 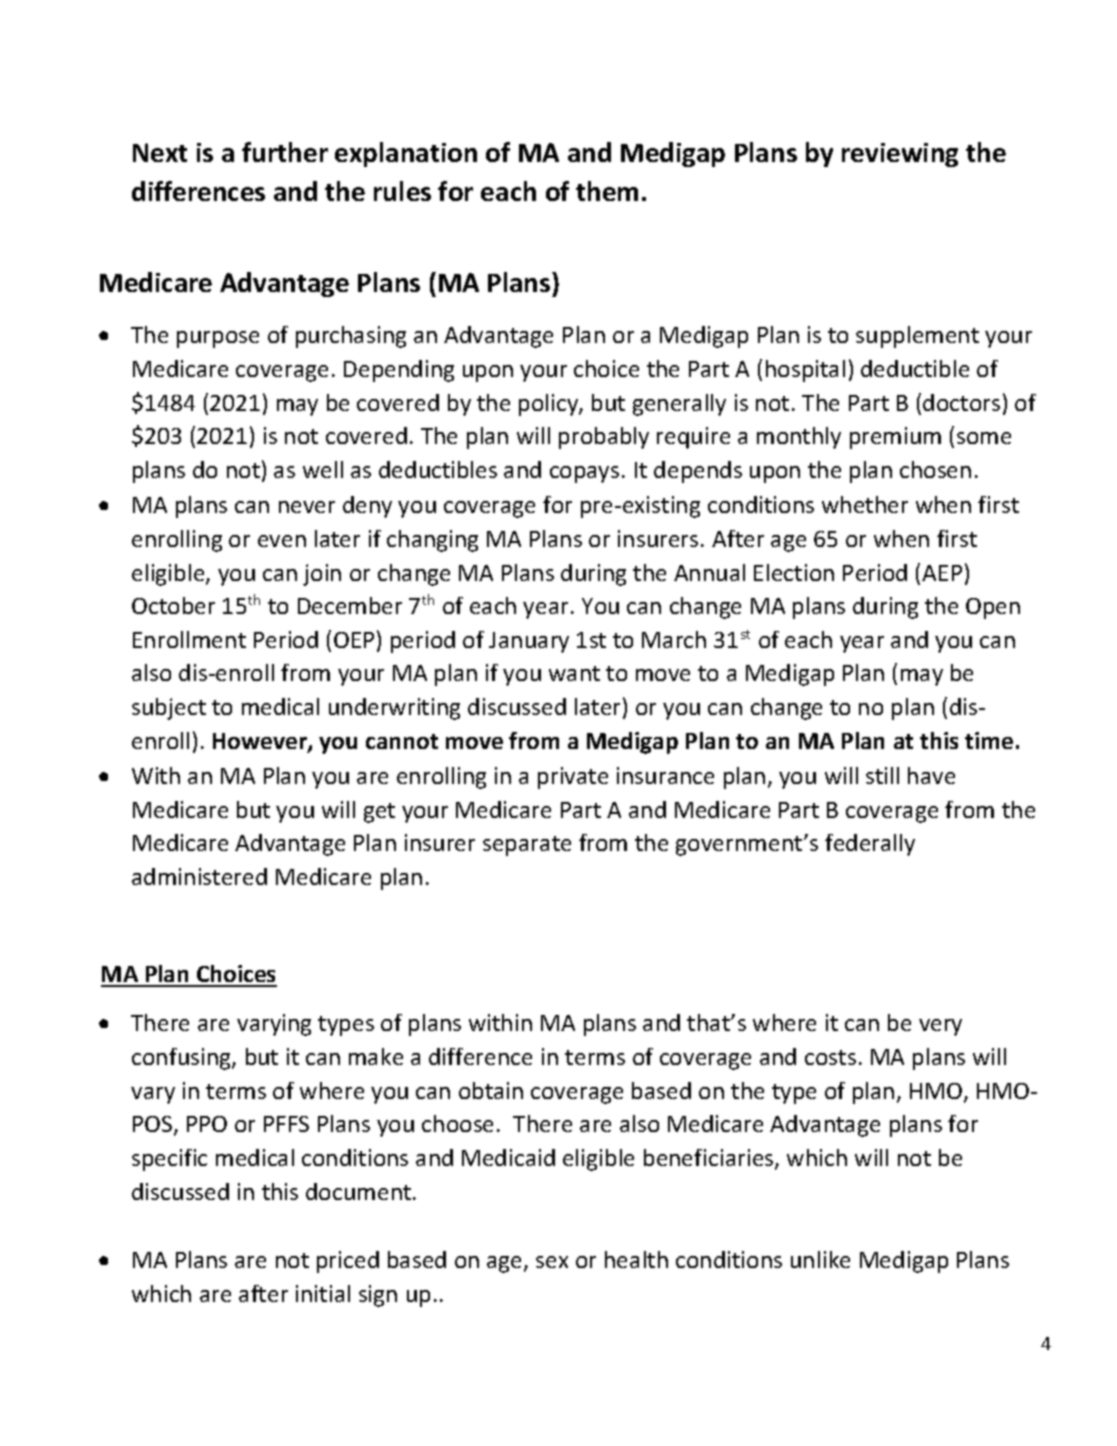 I want to click on subject, so click(x=169, y=709).
